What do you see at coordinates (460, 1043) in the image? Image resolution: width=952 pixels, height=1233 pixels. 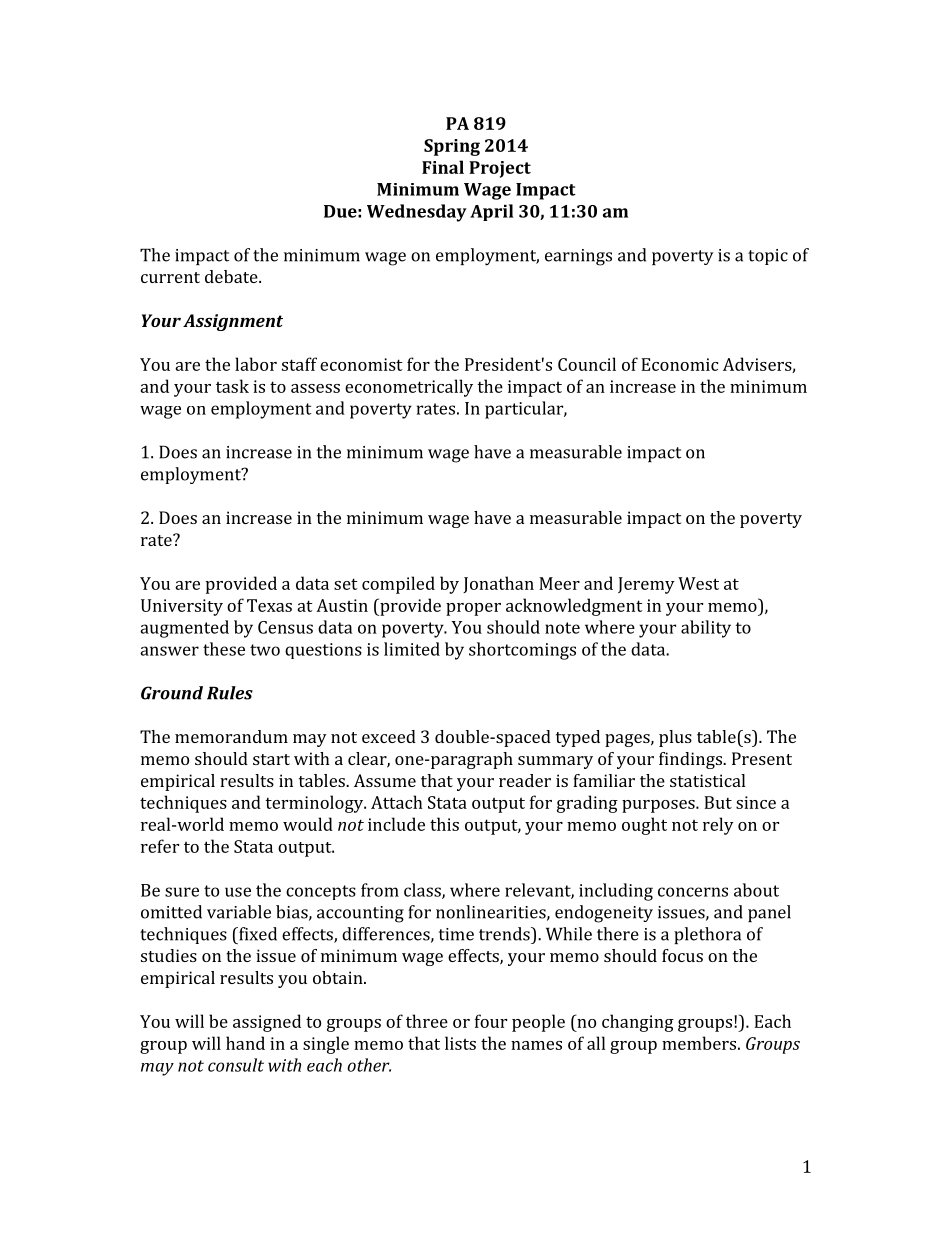 I see `lists` at bounding box center [460, 1043].
